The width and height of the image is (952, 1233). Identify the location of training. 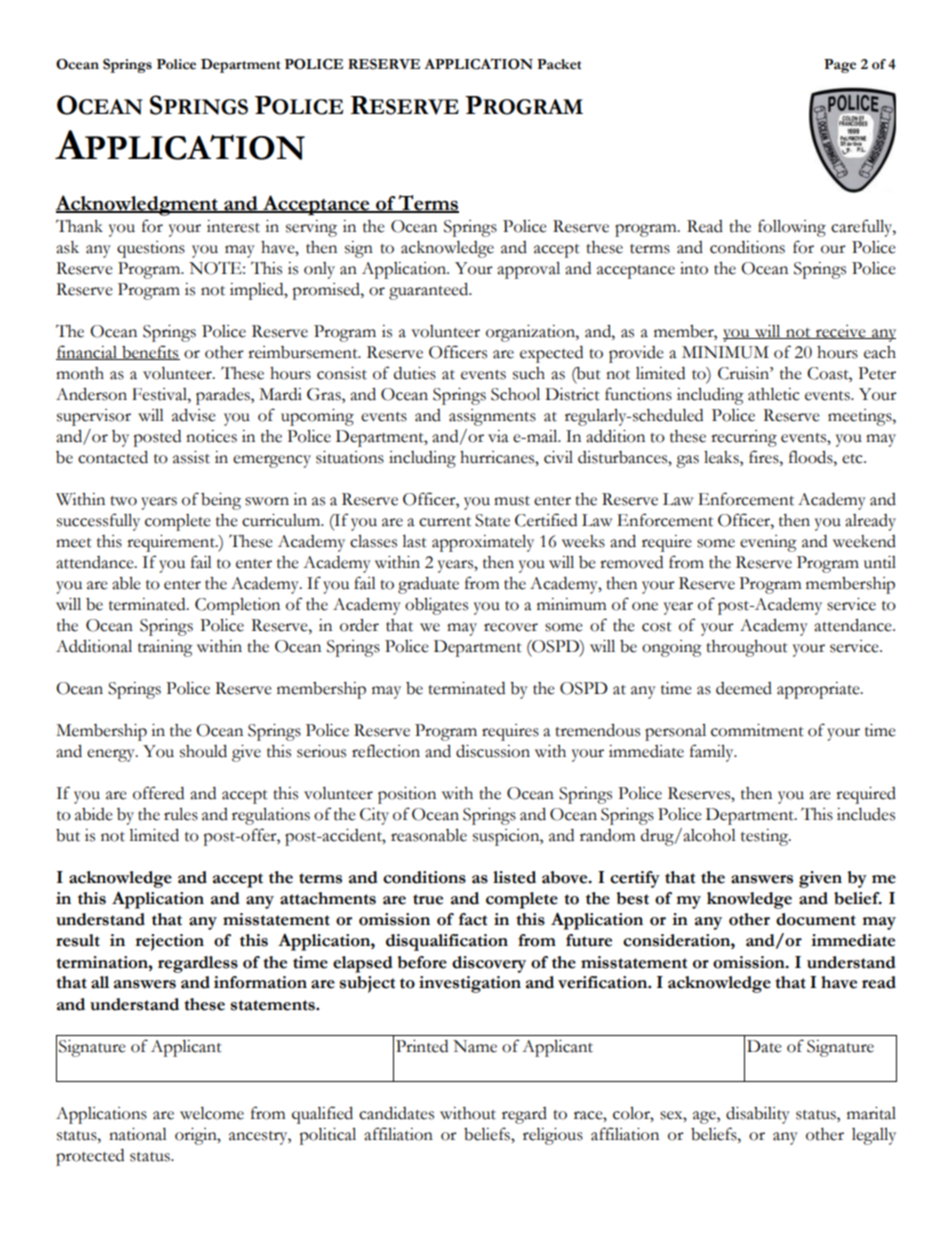
(165, 648).
